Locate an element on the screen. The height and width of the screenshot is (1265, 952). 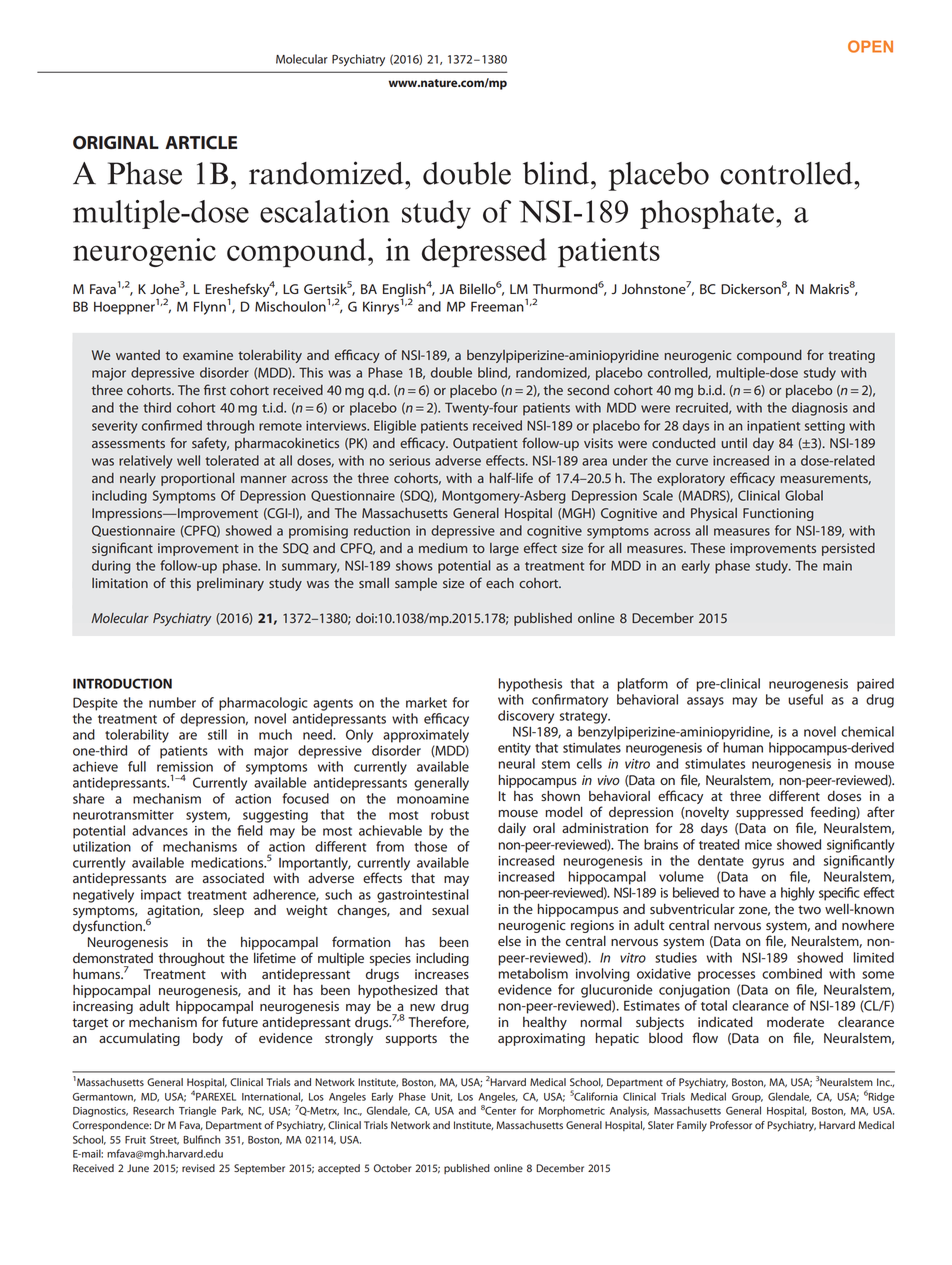
Triangle is located at coordinates (197, 1111).
